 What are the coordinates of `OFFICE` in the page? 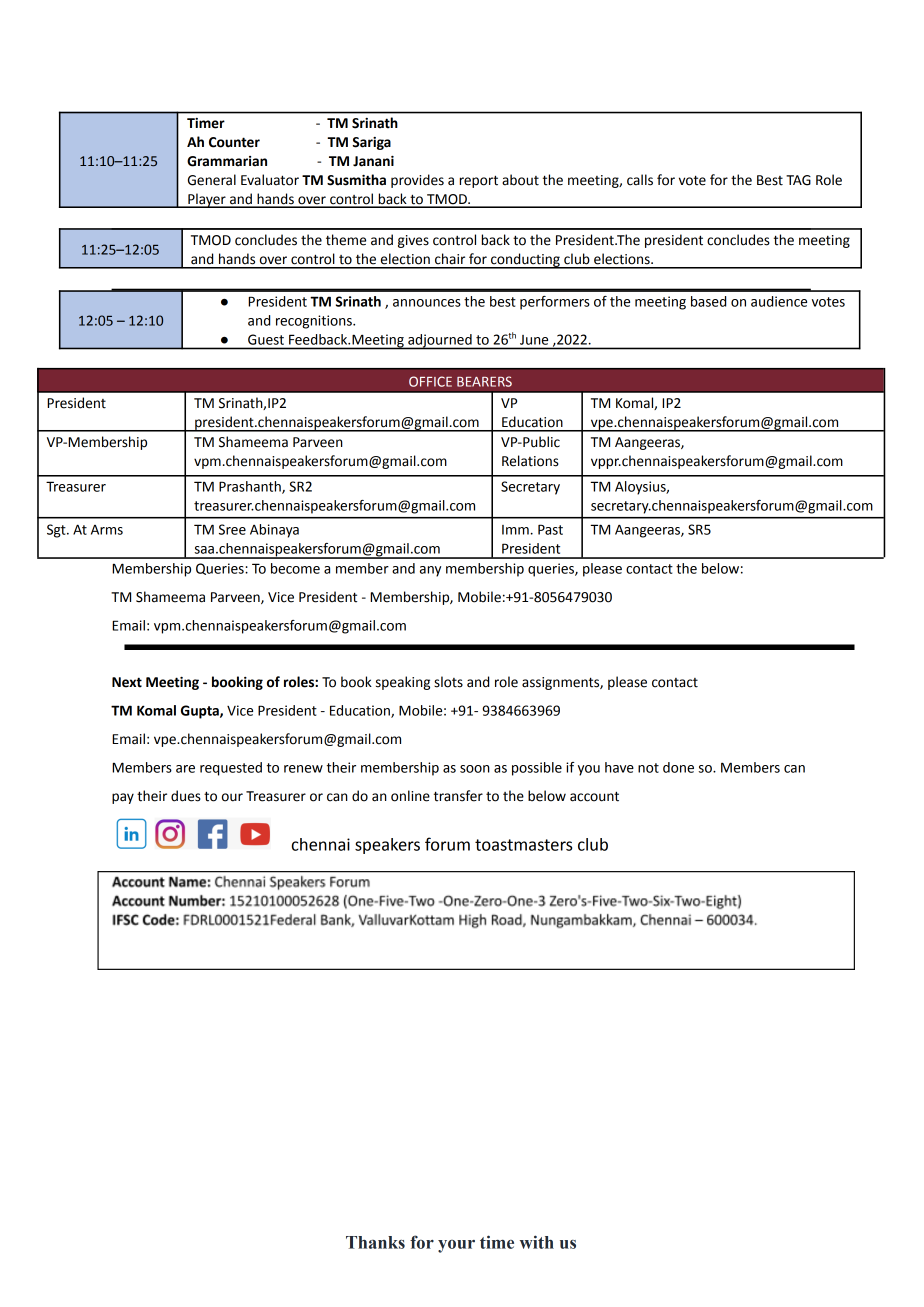 It's located at (430, 381).
